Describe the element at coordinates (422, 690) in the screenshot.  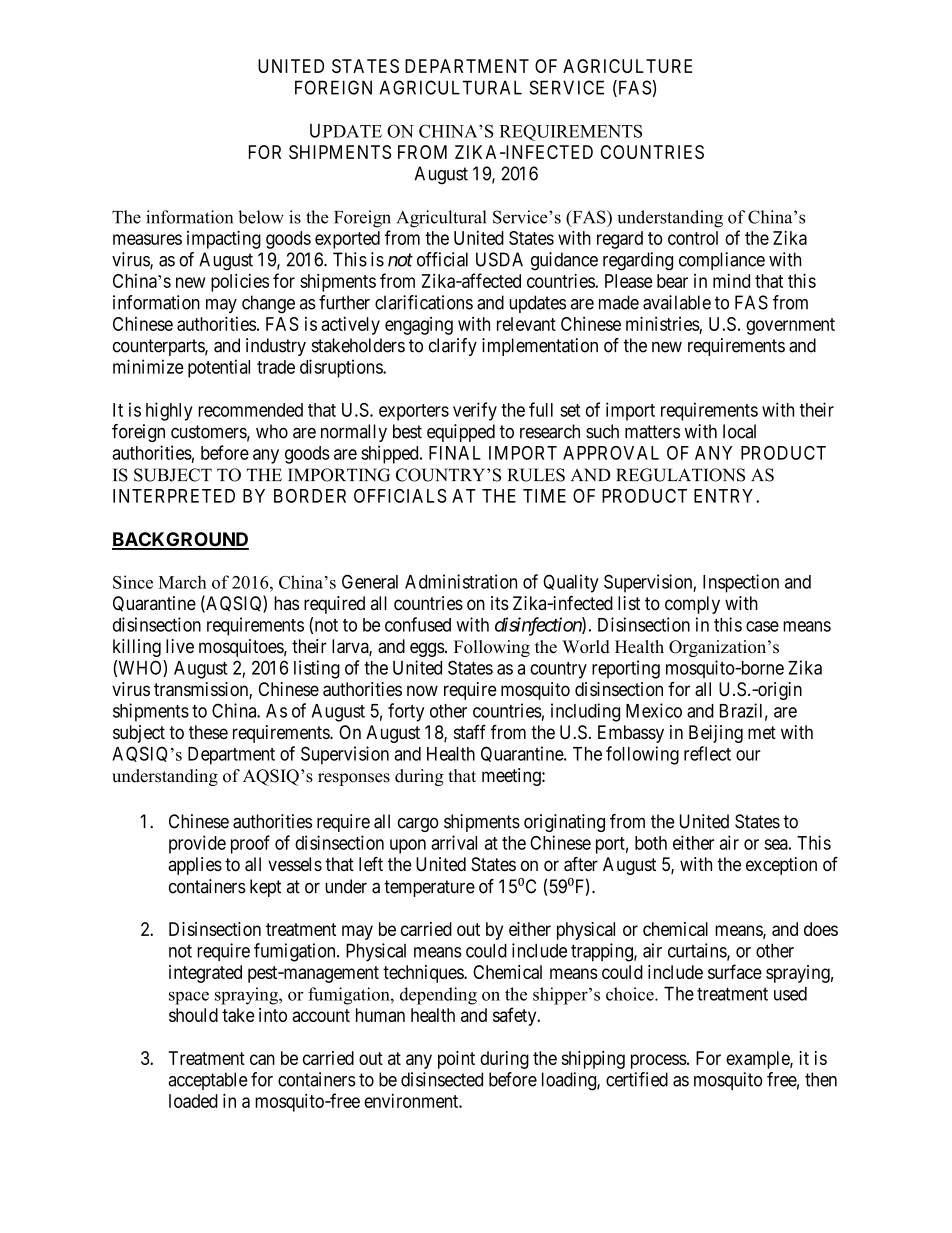
I see `now` at that location.
